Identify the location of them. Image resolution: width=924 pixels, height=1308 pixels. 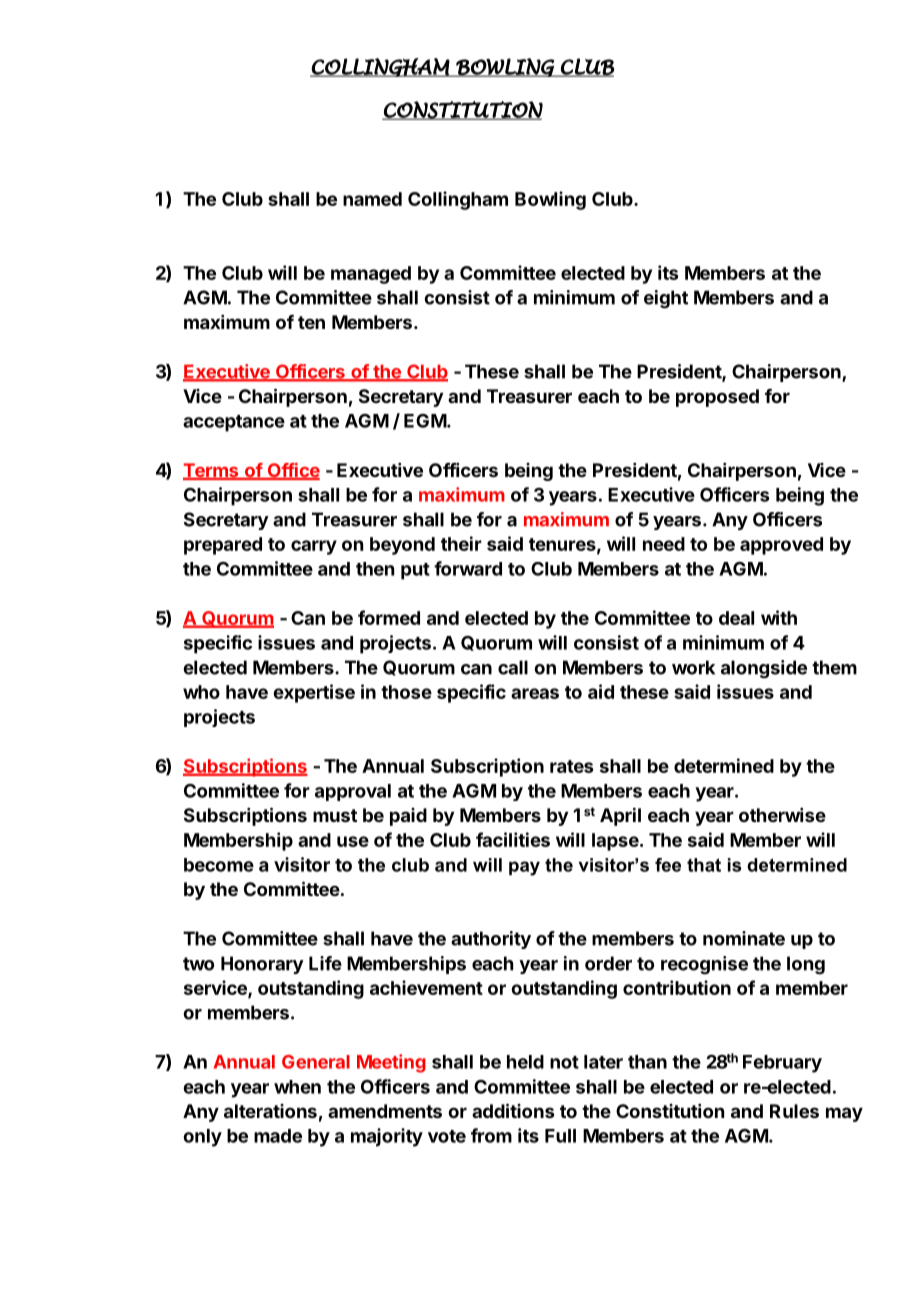
(834, 667).
